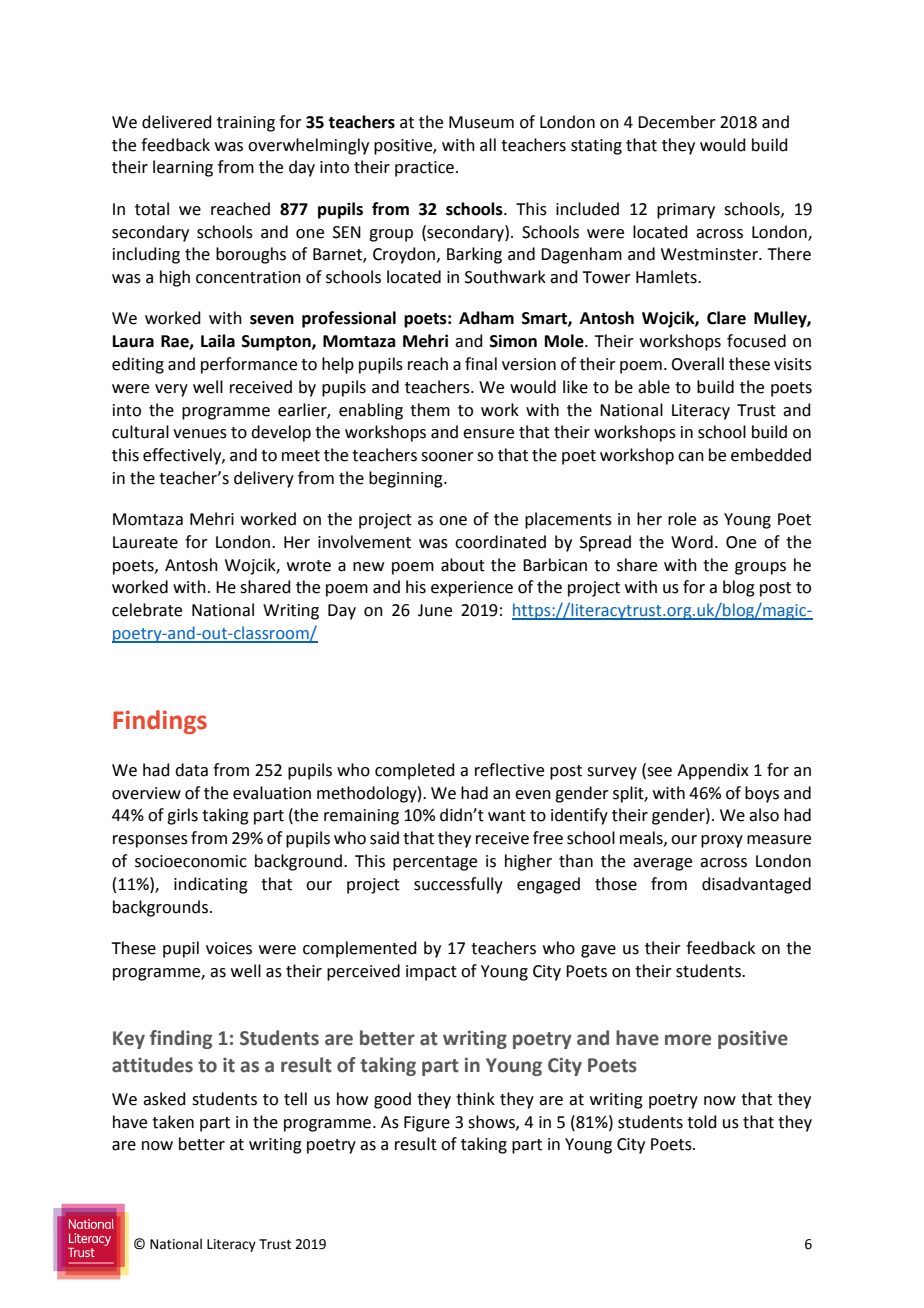 Image resolution: width=924 pixels, height=1308 pixels. What do you see at coordinates (702, 1122) in the image?
I see `told` at bounding box center [702, 1122].
